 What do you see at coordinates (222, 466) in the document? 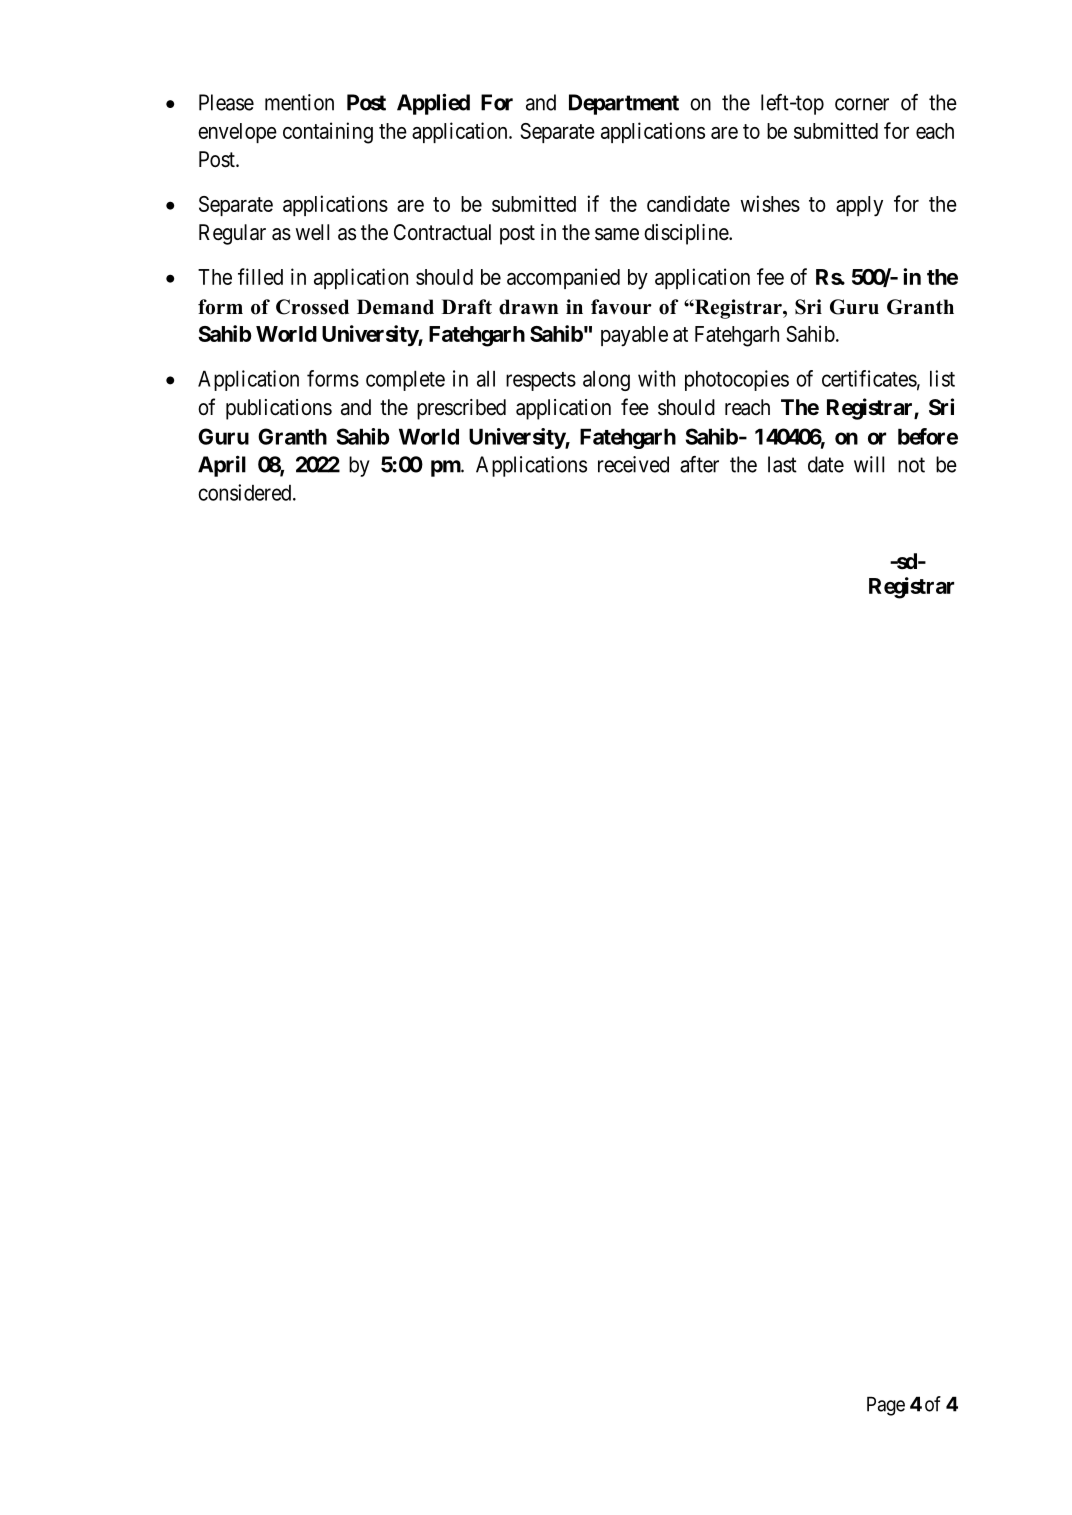
I see `April` at bounding box center [222, 466].
